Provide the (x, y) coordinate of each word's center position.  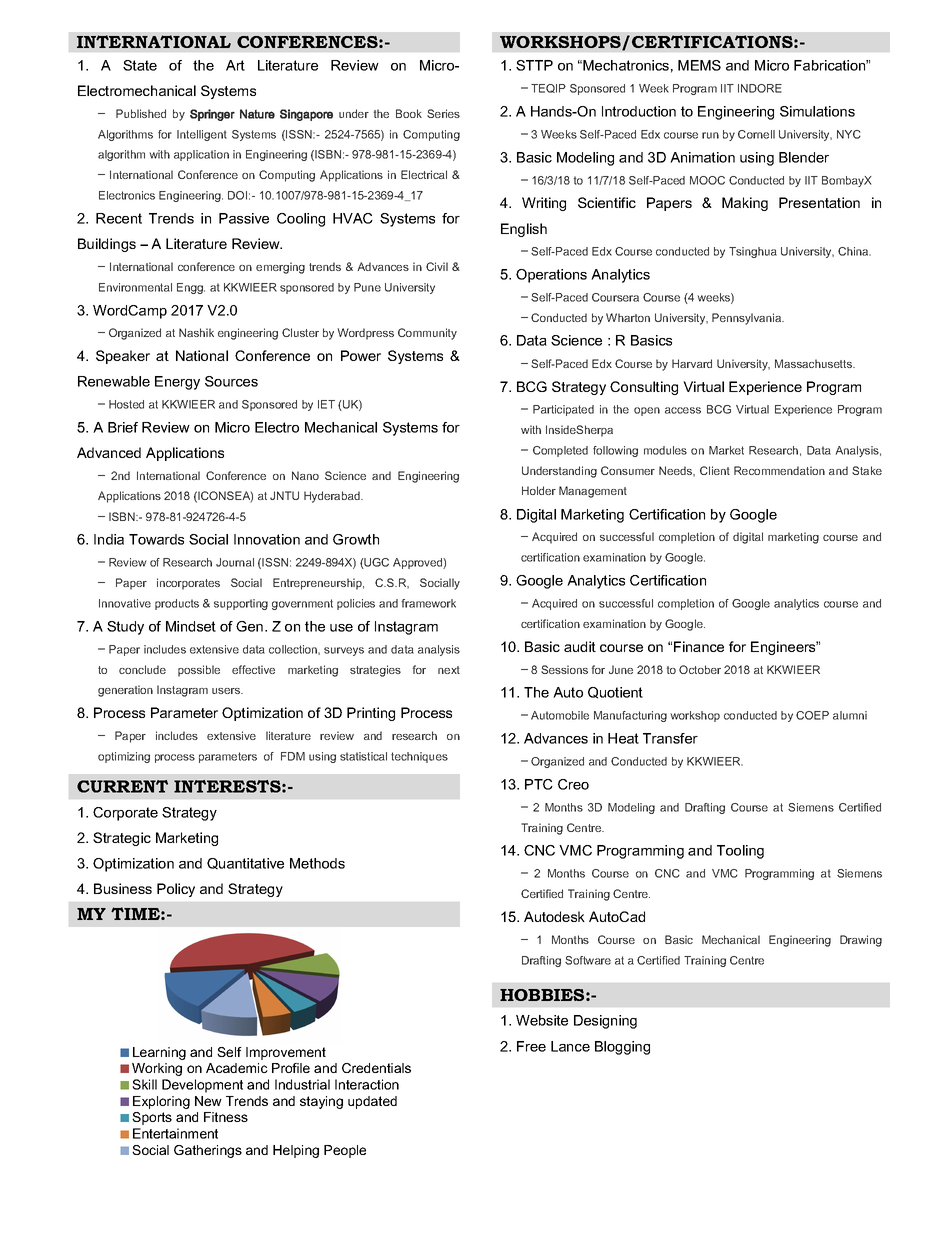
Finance (699, 646)
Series (443, 113)
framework (429, 603)
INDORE (760, 88)
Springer (212, 115)
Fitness (226, 1117)
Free (531, 1046)
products (177, 604)
